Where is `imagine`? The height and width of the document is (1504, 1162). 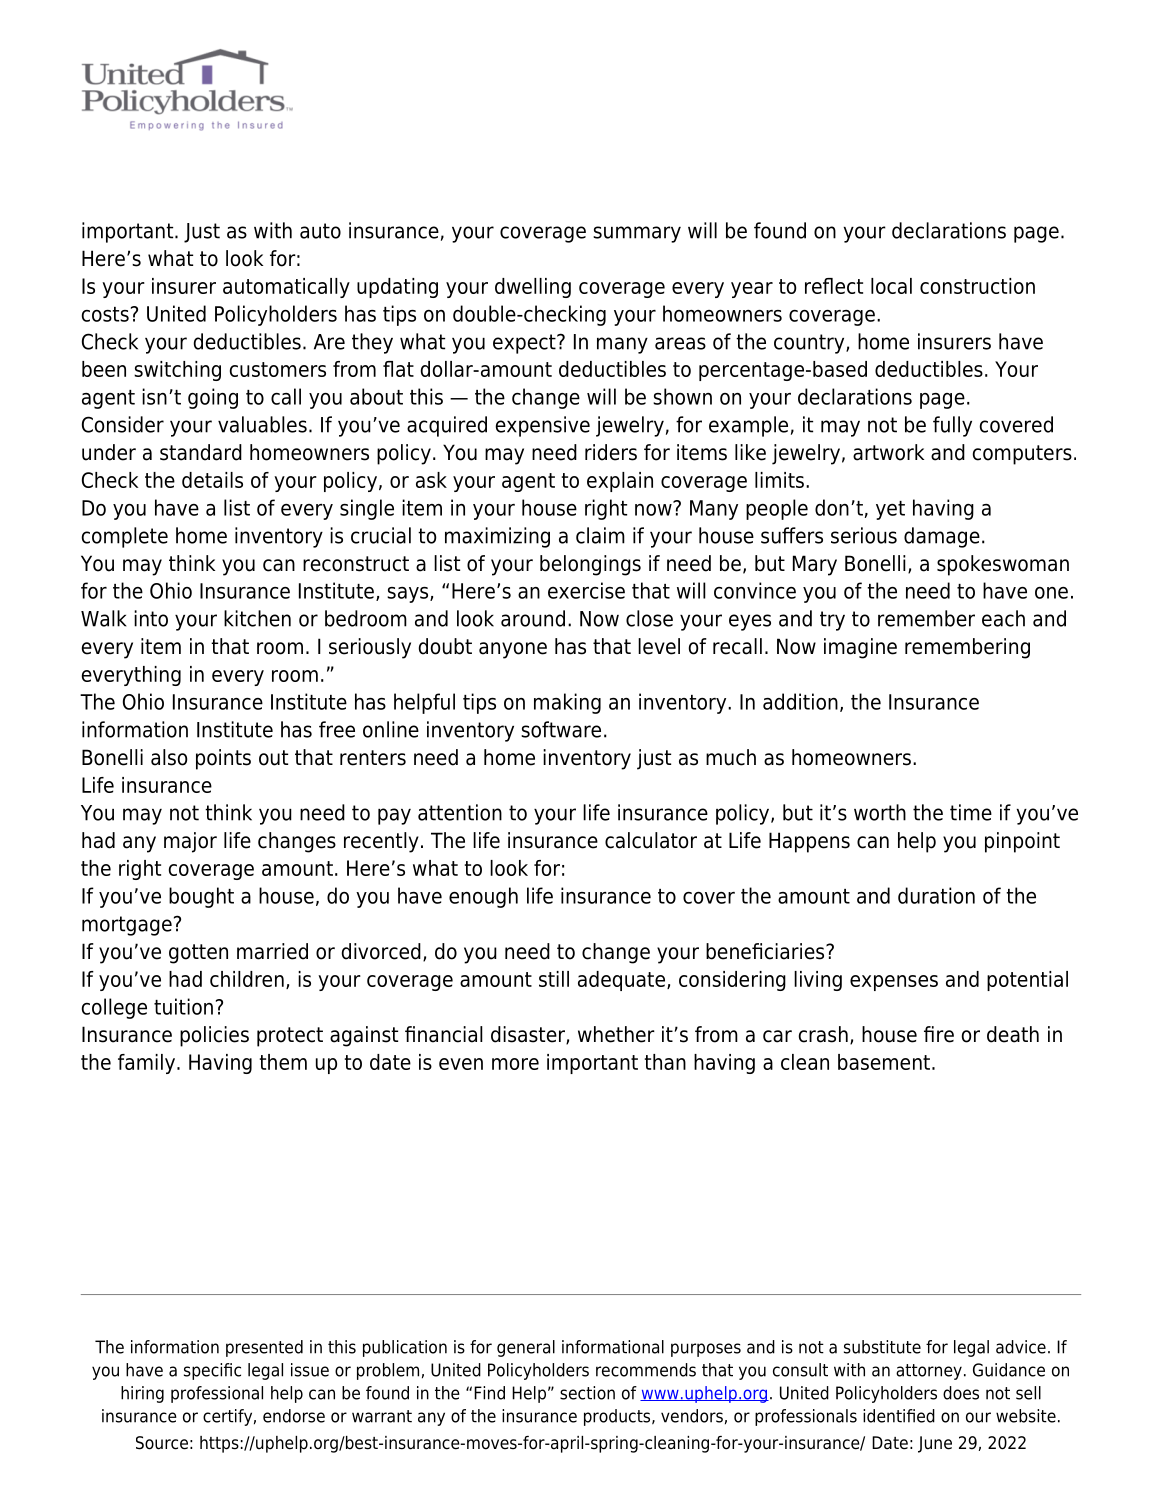 imagine is located at coordinates (860, 648).
